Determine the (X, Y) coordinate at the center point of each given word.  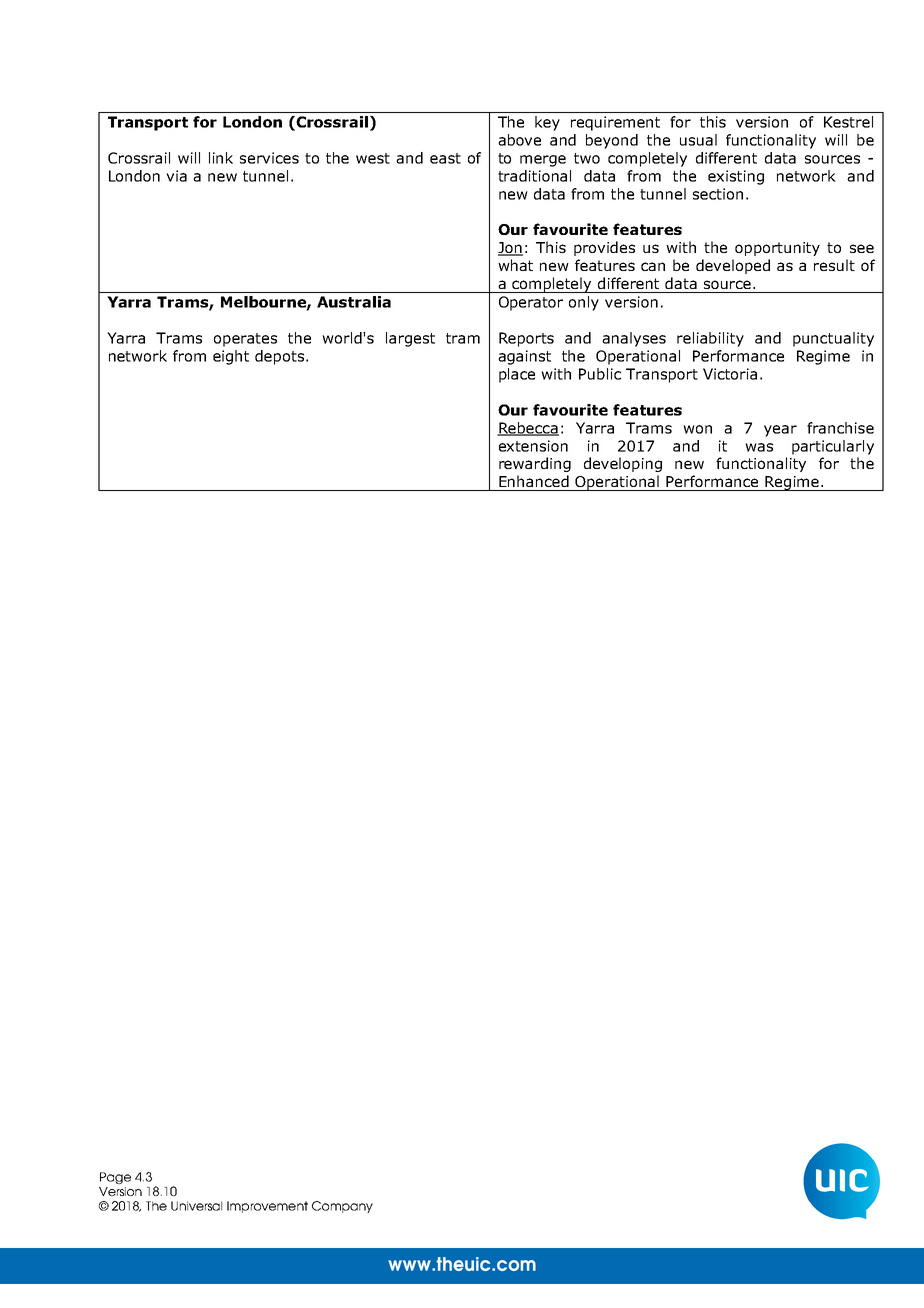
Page (115, 1178)
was (759, 447)
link (221, 158)
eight (231, 357)
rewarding (535, 464)
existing (736, 177)
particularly (833, 447)
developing (623, 464)
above (519, 140)
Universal (196, 1206)
